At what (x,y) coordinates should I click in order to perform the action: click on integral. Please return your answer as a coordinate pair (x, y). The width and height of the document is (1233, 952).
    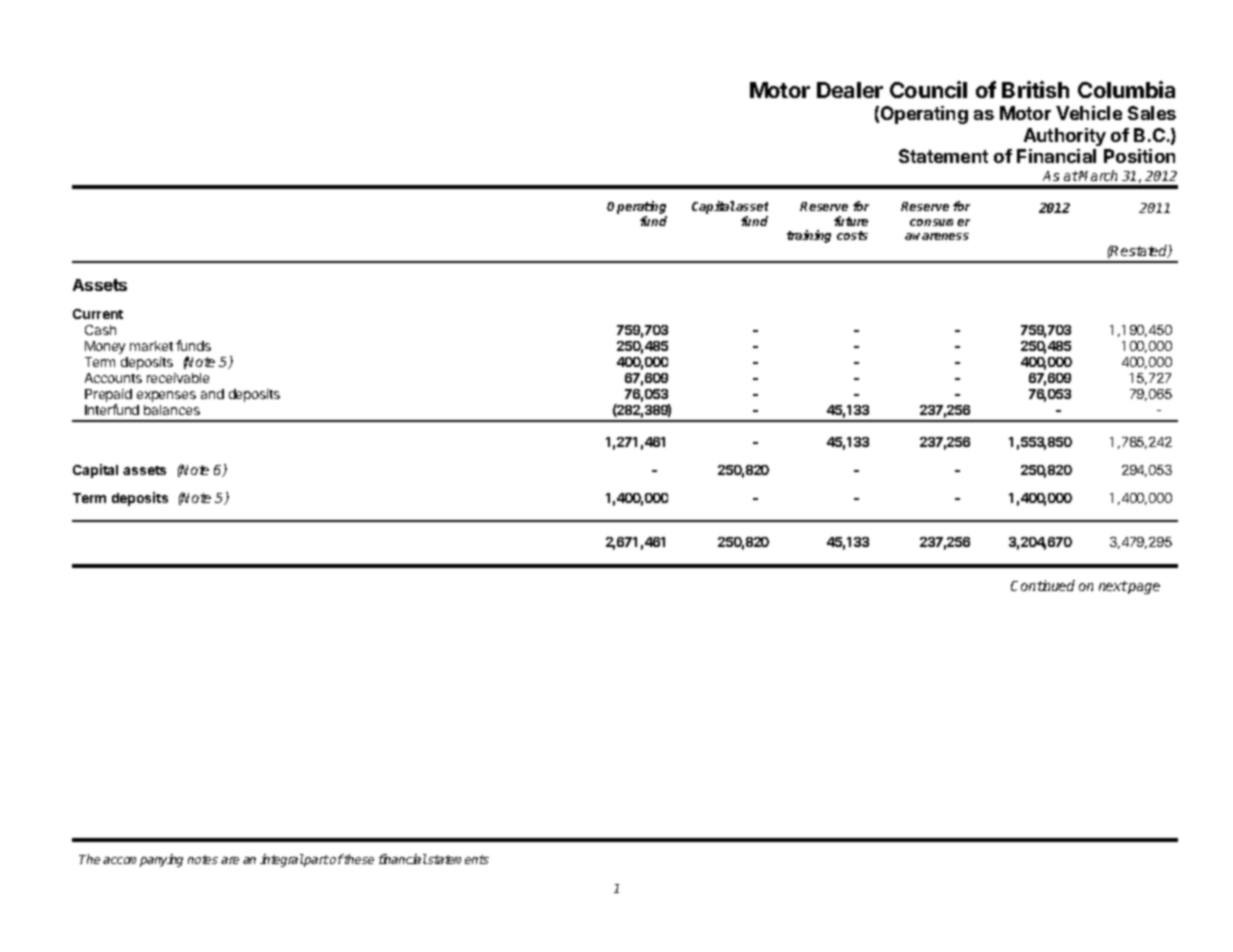
    Looking at the image, I should click on (282, 860).
